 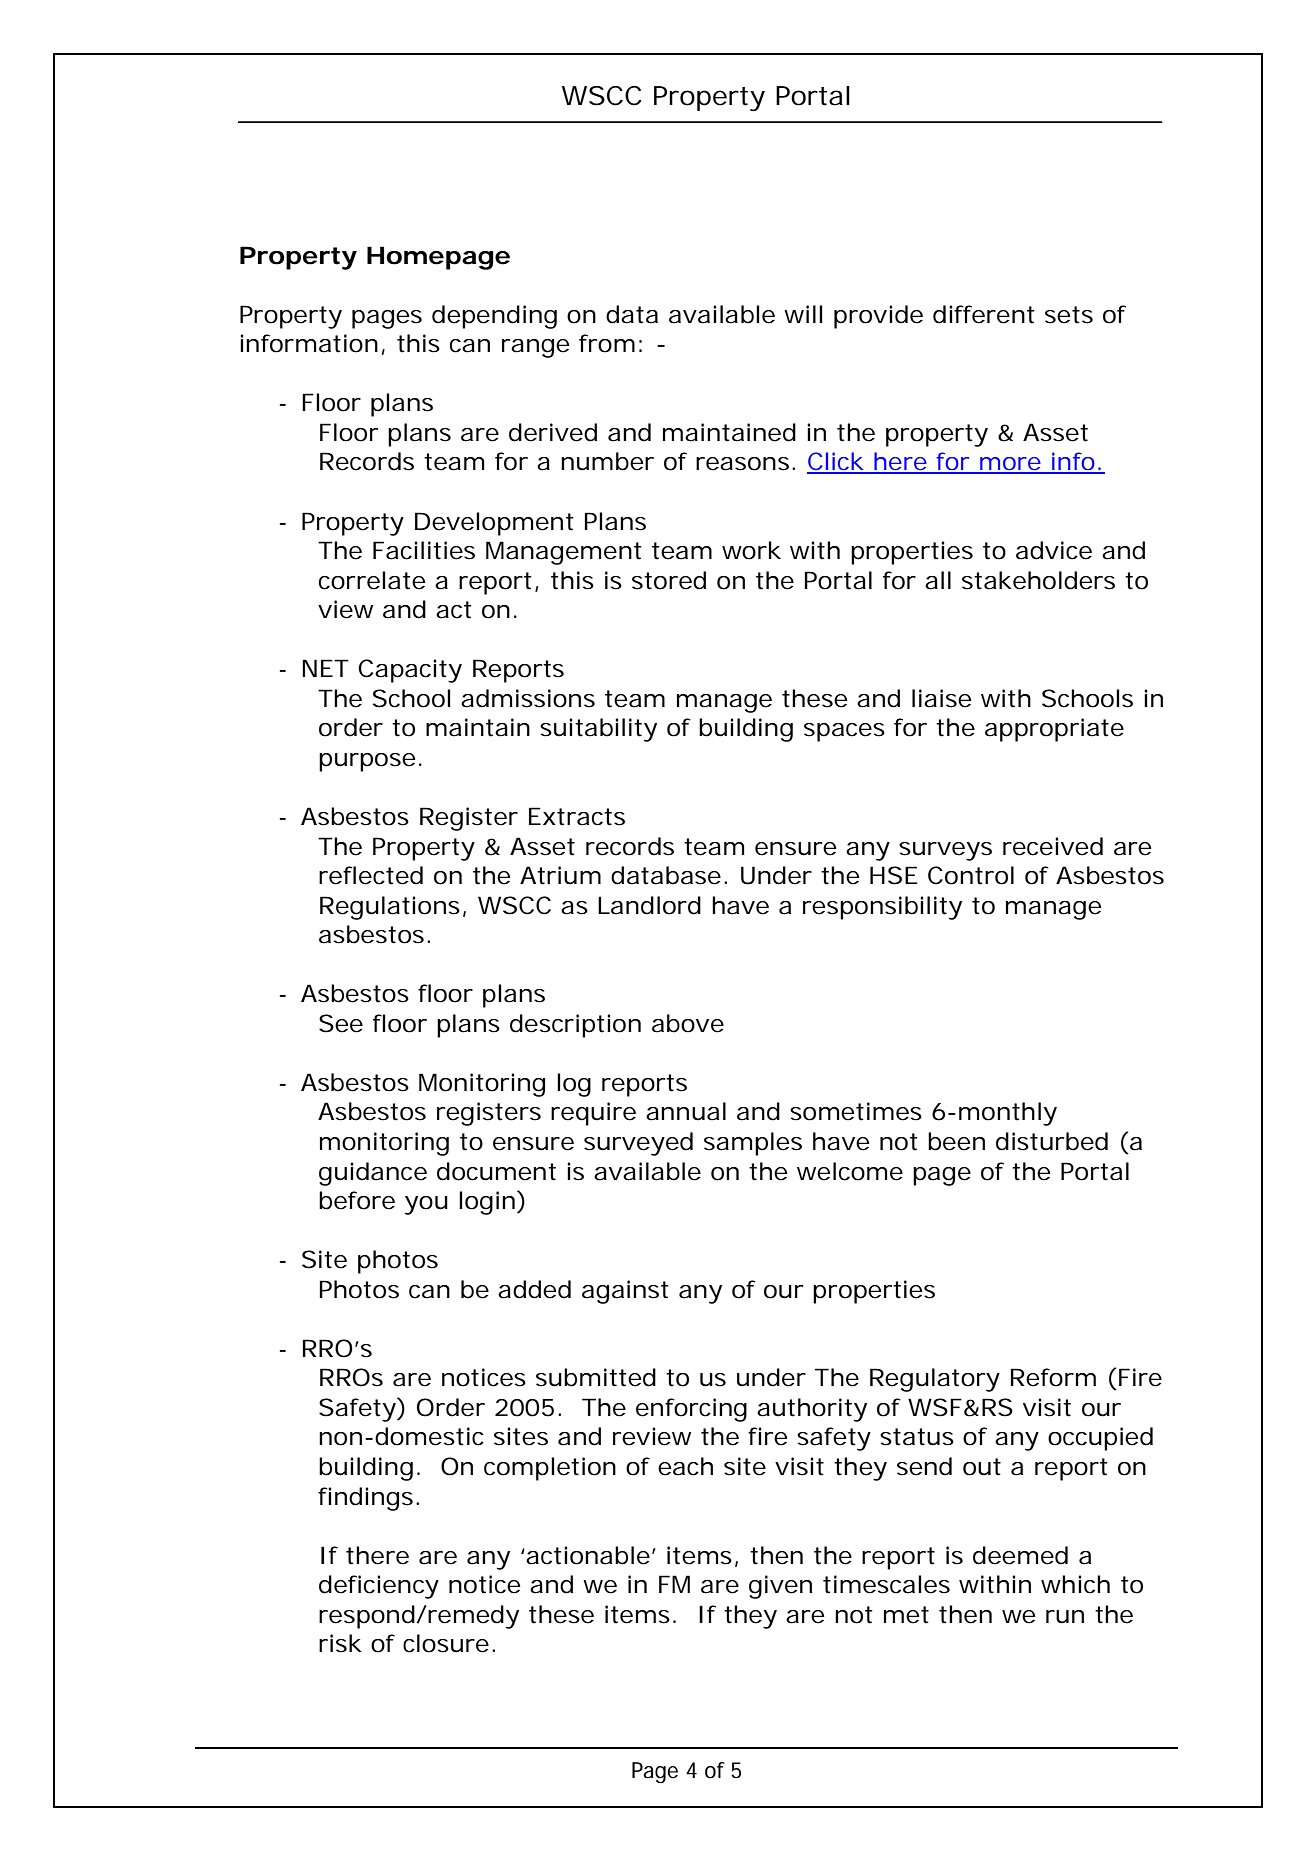 I want to click on Reform, so click(x=1053, y=1377).
